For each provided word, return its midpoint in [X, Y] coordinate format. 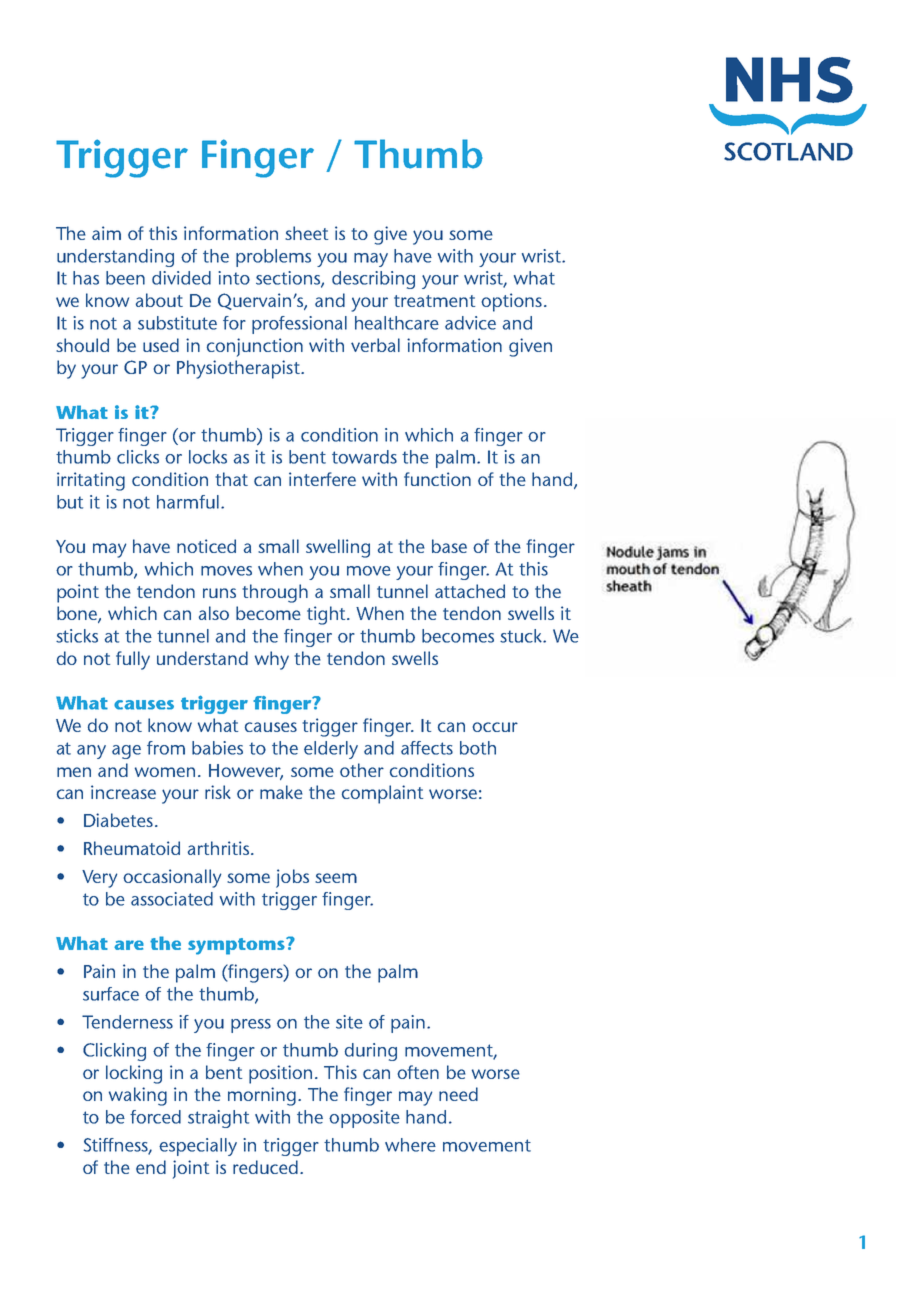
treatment [434, 301]
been [125, 278]
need [458, 1094]
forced [155, 1117]
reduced [265, 1167]
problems [273, 258]
